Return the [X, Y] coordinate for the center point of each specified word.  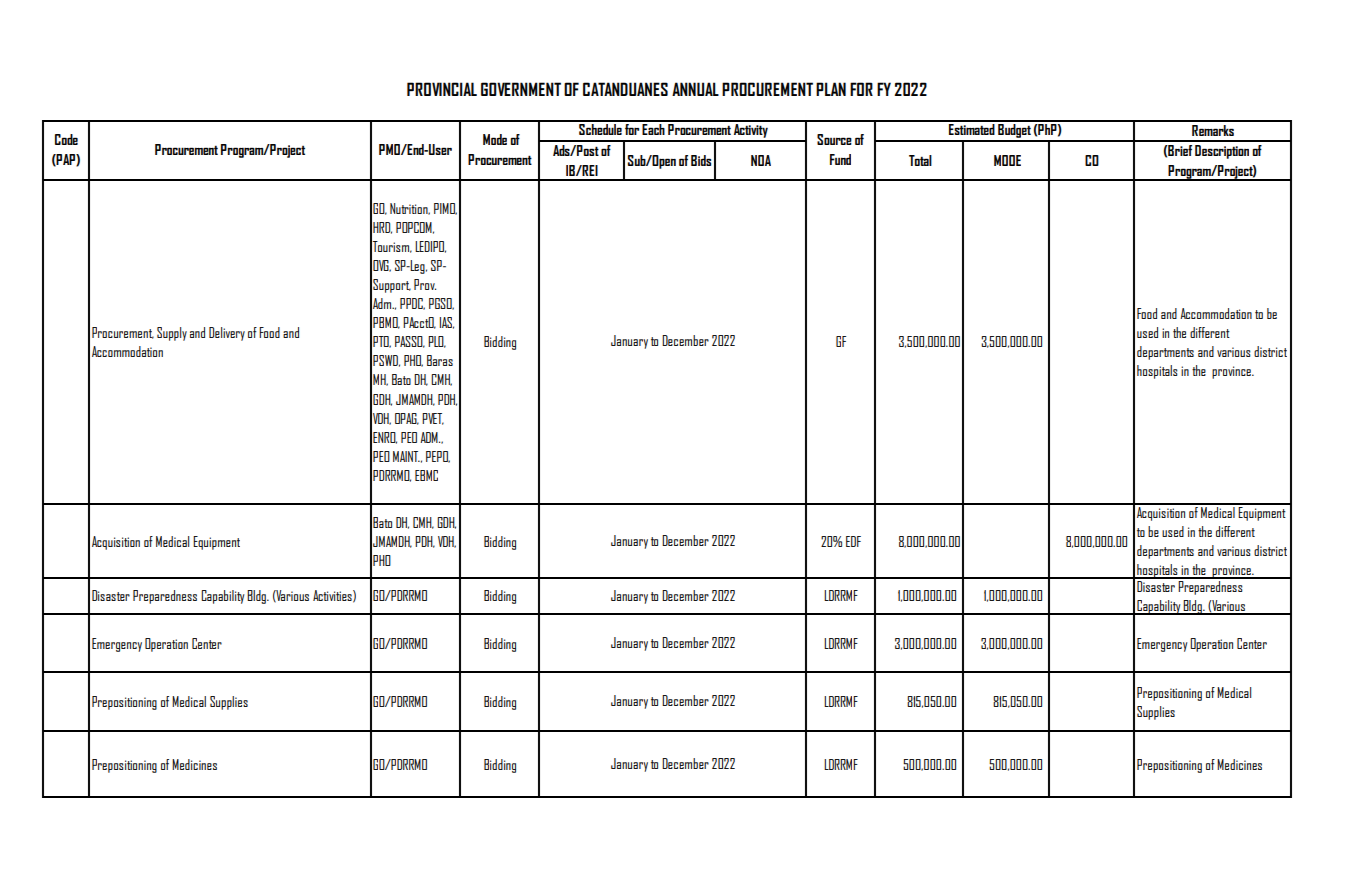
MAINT [406, 456]
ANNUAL [695, 89]
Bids [701, 160]
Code [66, 139]
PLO [437, 342]
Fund [840, 159]
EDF [853, 541]
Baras [440, 360]
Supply [172, 334]
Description [1222, 152]
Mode [495, 139]
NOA [761, 160]
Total [920, 160]
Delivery [227, 334]
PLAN [831, 89]
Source [834, 139]
